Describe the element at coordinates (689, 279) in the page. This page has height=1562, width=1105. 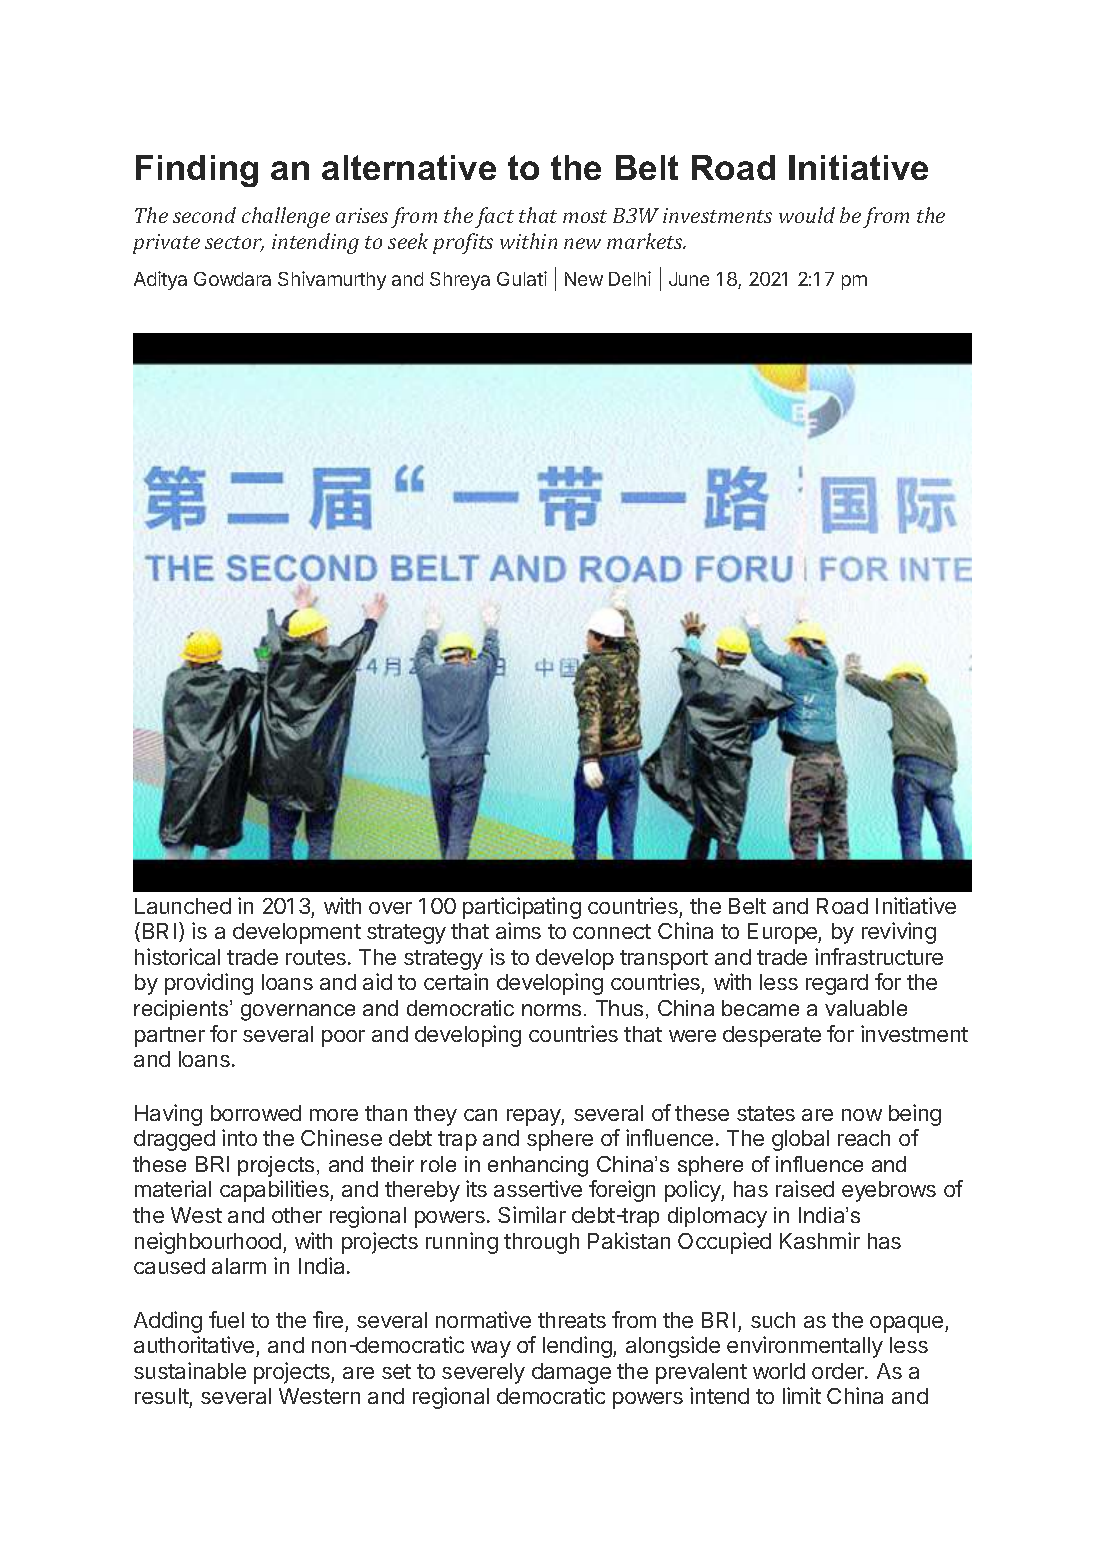
I see `June` at that location.
